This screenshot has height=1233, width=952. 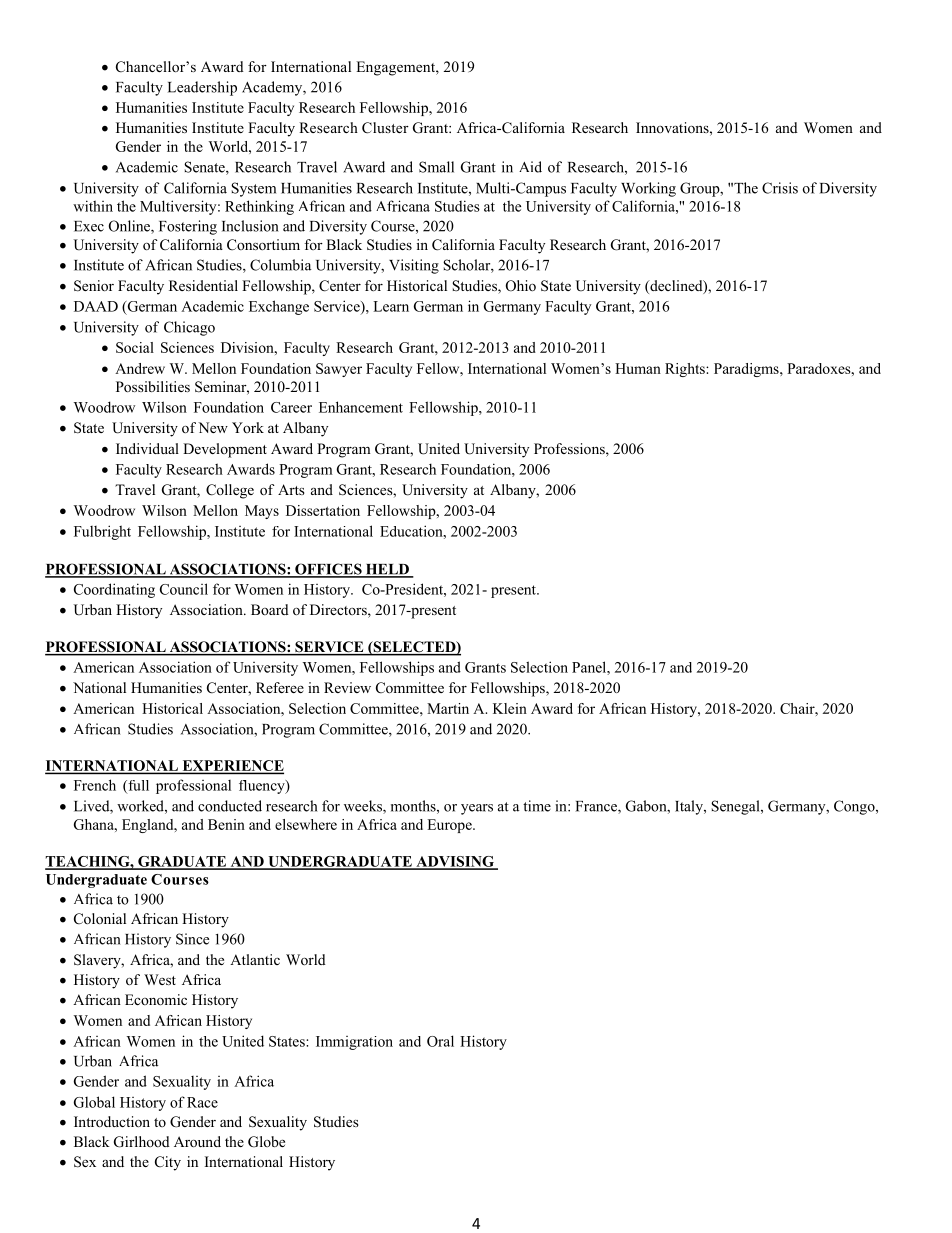 I want to click on Immigration, so click(x=354, y=1043).
